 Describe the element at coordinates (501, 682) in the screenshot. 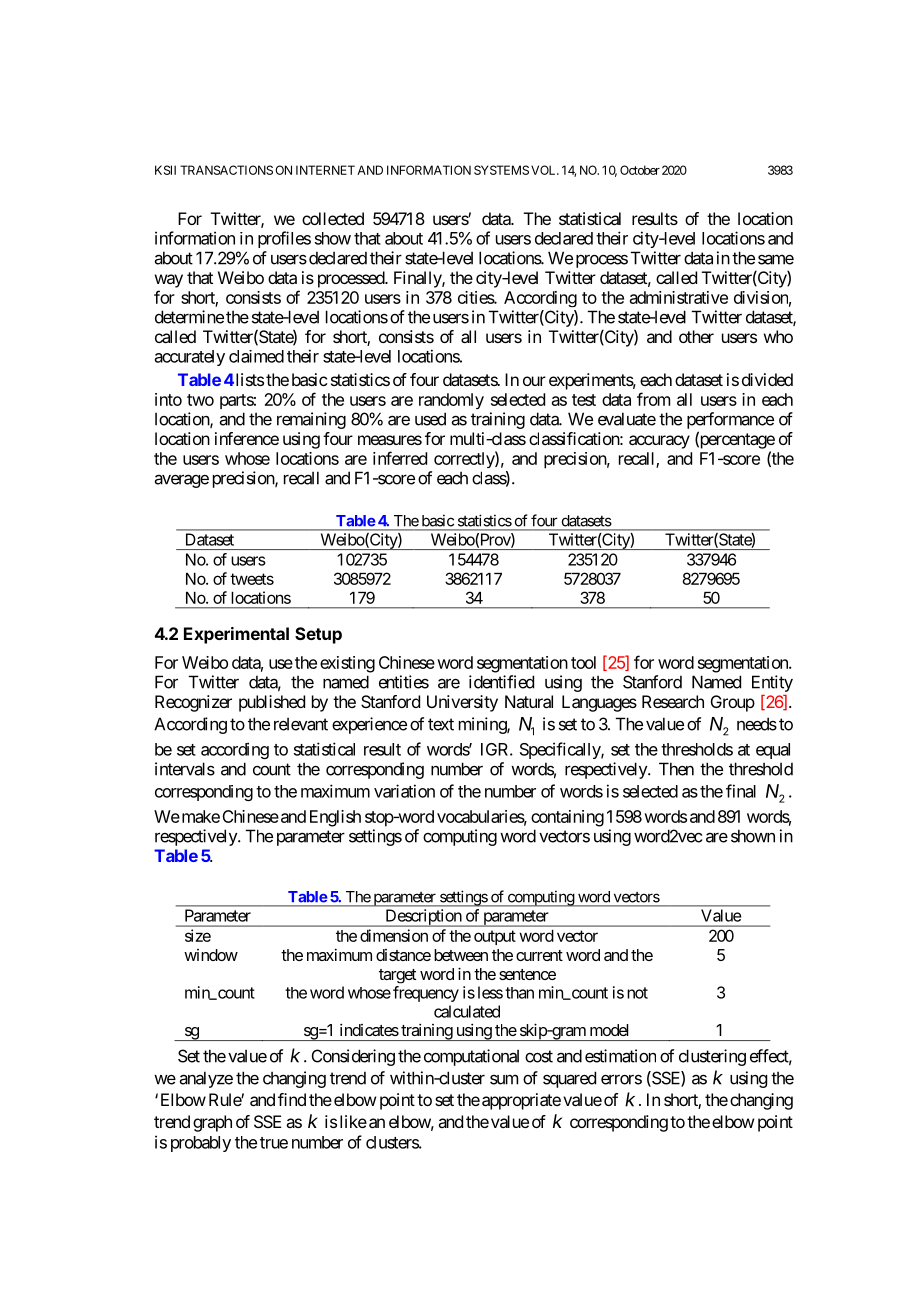

I see `identified` at that location.
